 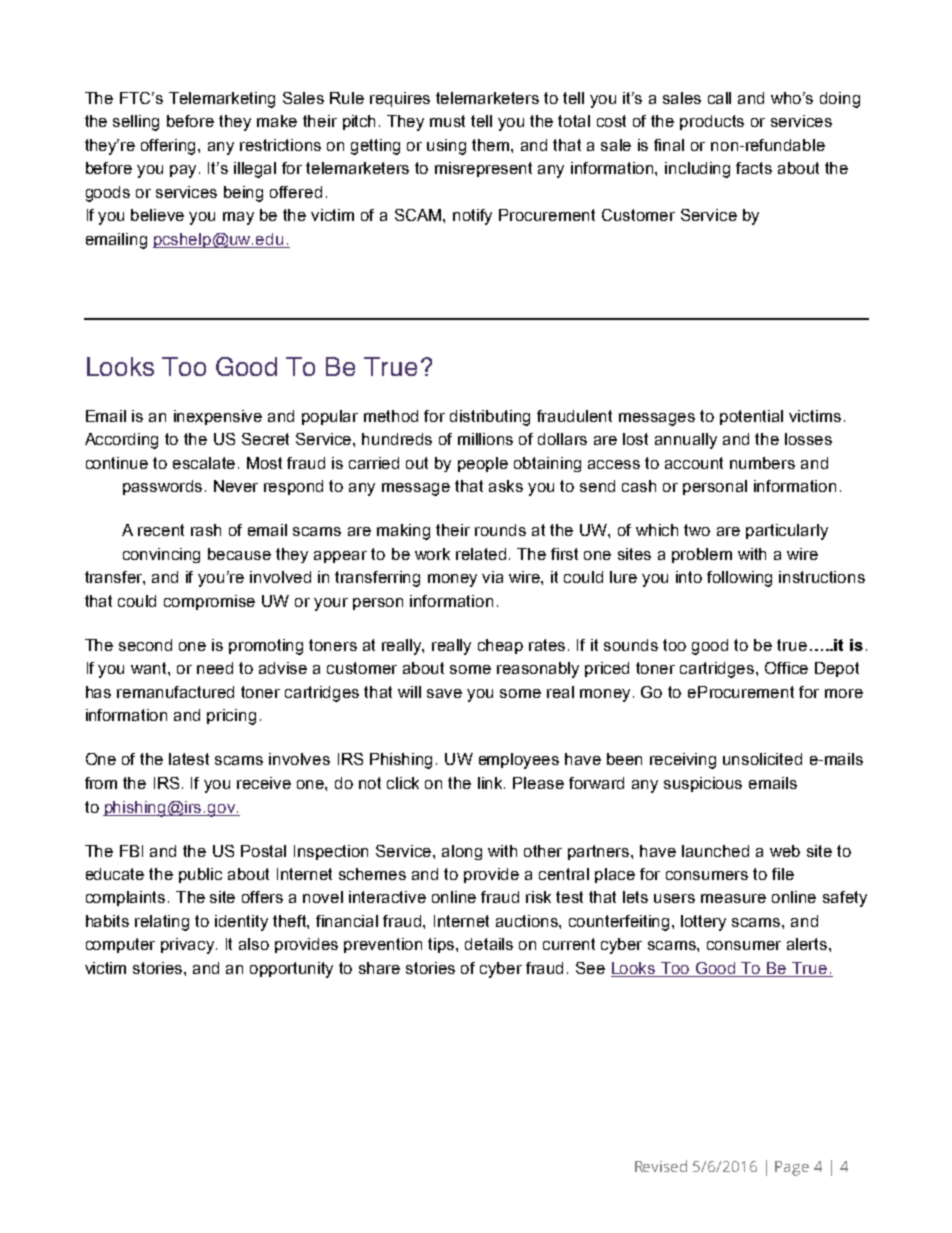 What do you see at coordinates (490, 418) in the image?
I see `distributing` at bounding box center [490, 418].
